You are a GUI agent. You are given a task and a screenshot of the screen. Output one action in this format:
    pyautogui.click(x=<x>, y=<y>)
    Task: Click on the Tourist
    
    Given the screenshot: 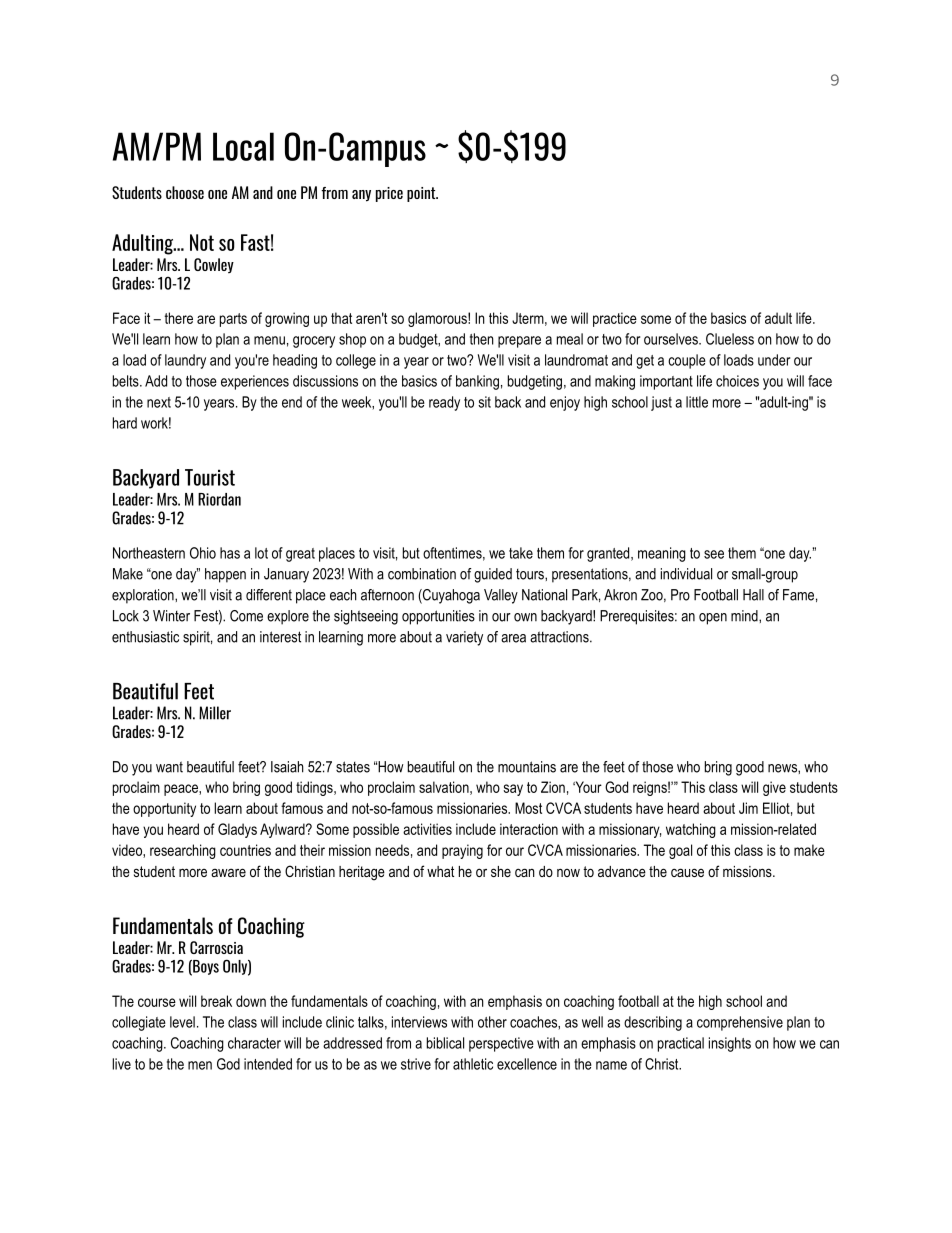 What is the action you would take?
    pyautogui.click(x=210, y=477)
